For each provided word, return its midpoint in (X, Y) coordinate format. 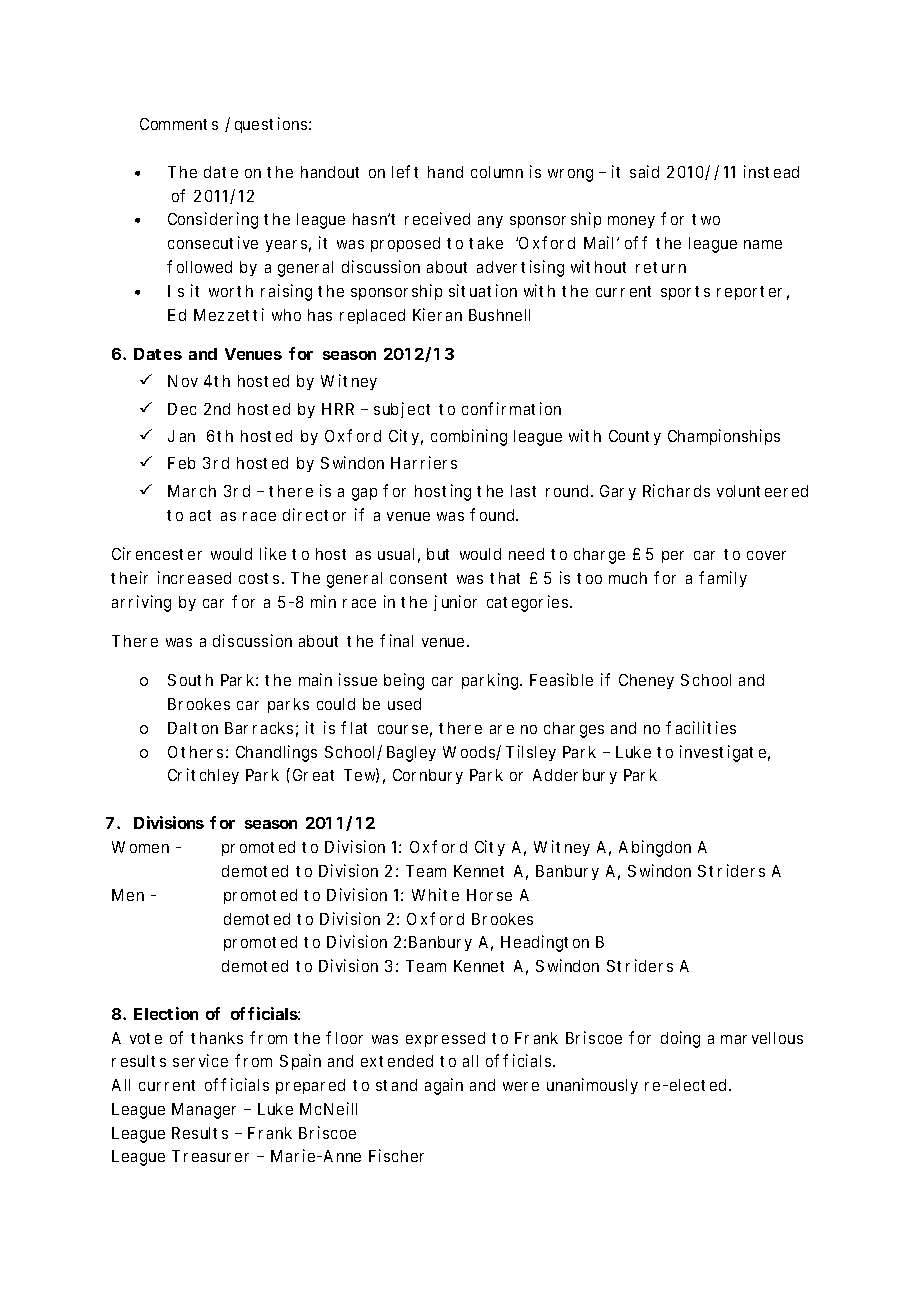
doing (680, 1039)
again (444, 1086)
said (644, 171)
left (405, 171)
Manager (204, 1111)
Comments (179, 124)
